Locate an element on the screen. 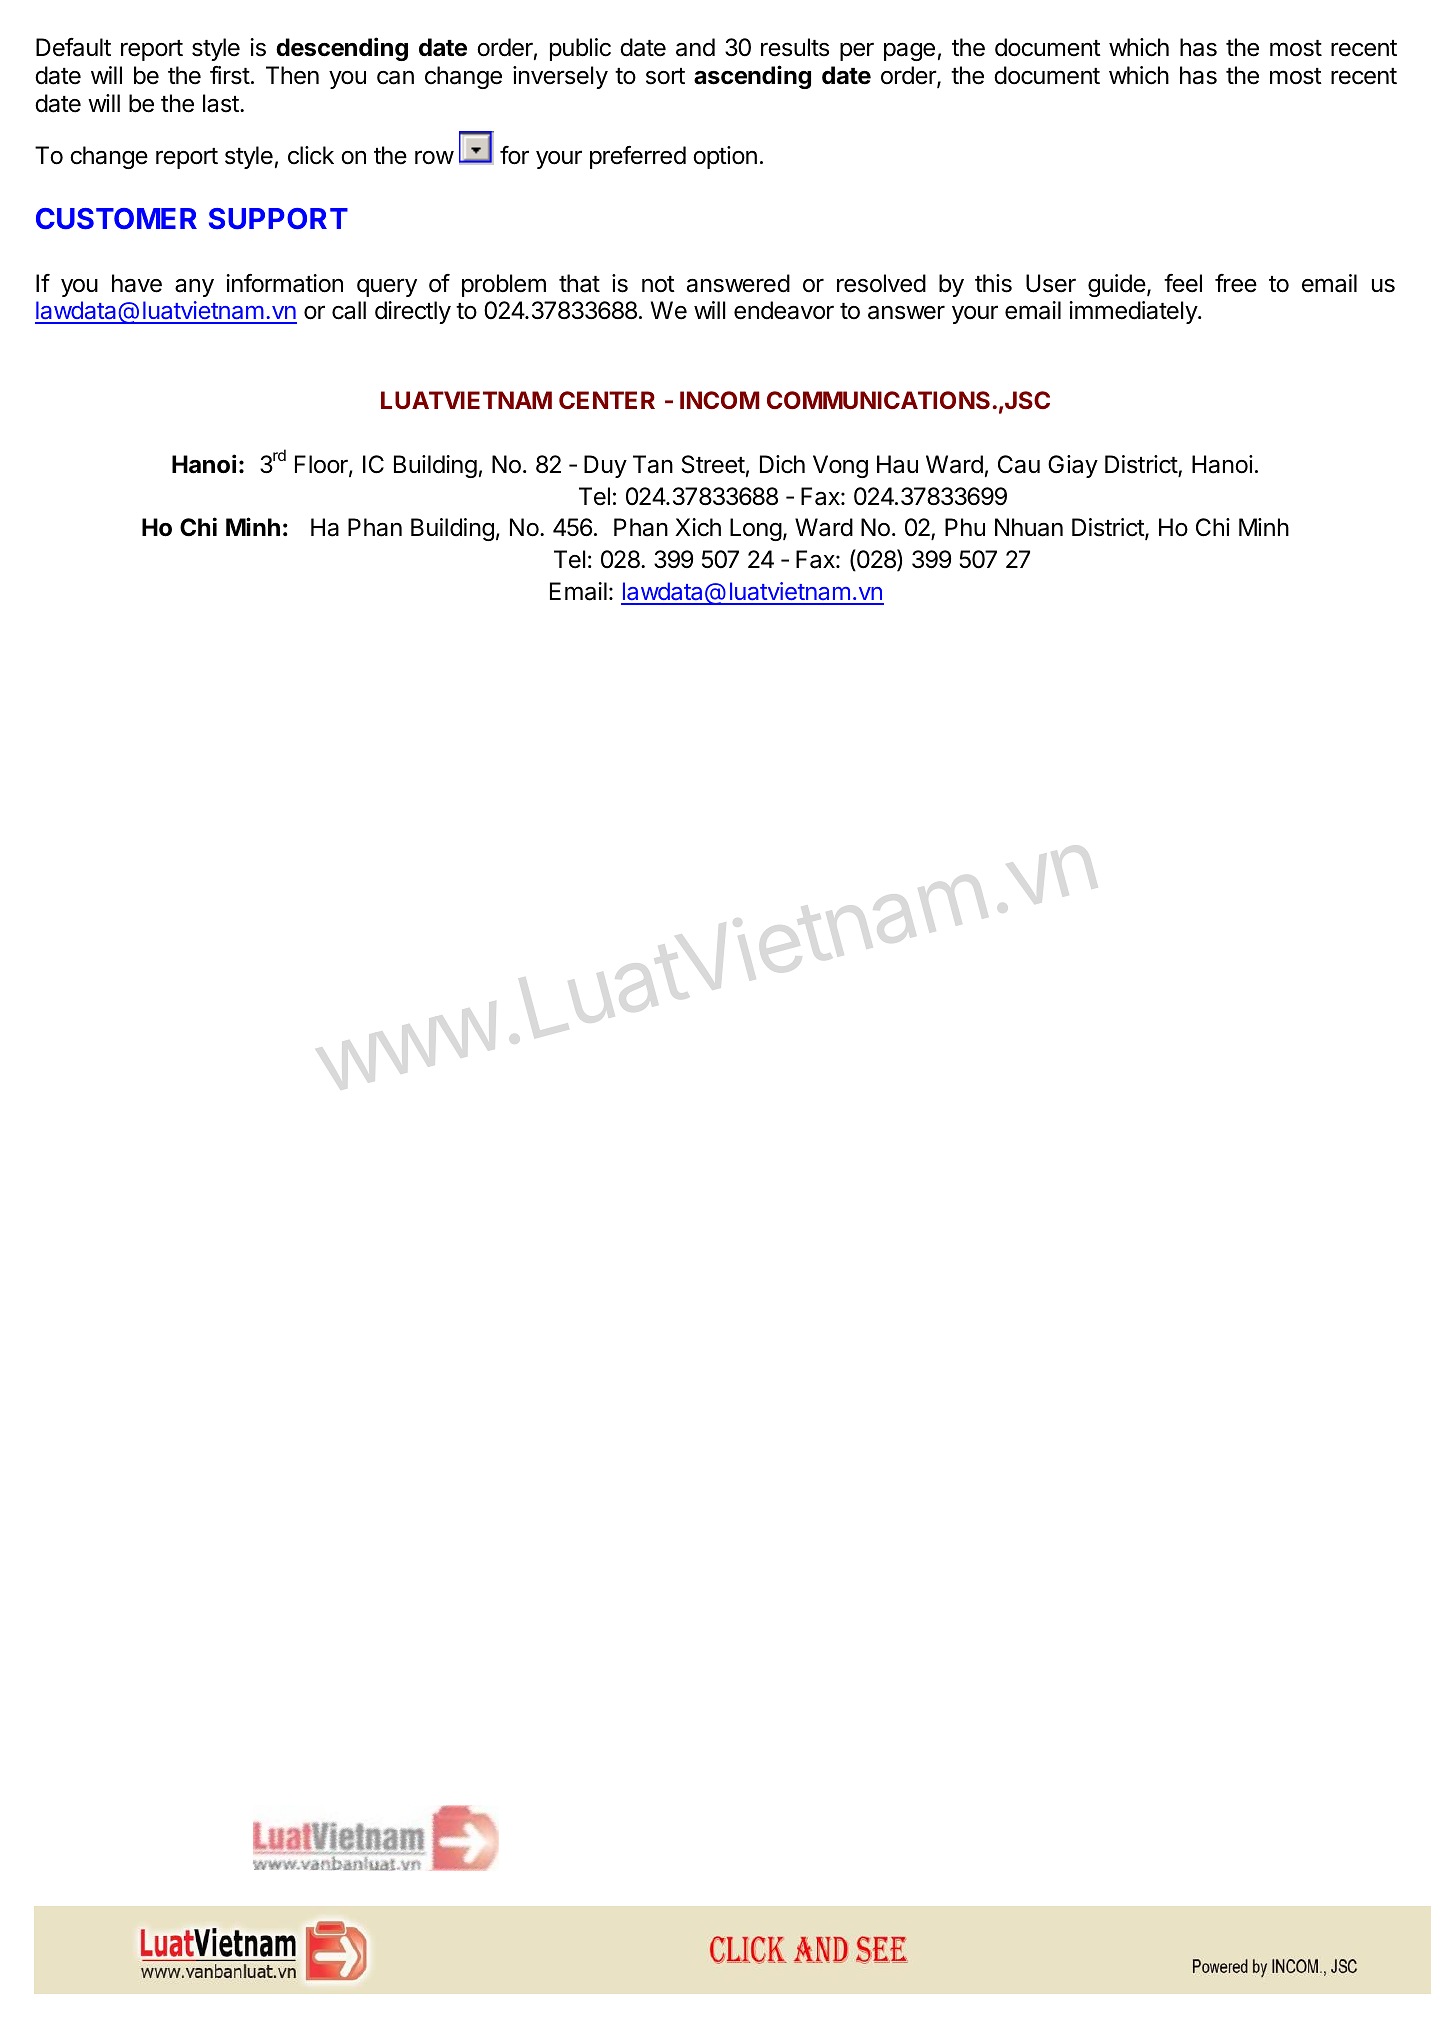 Image resolution: width=1431 pixels, height=2022 pixels. Tan is located at coordinates (653, 464).
